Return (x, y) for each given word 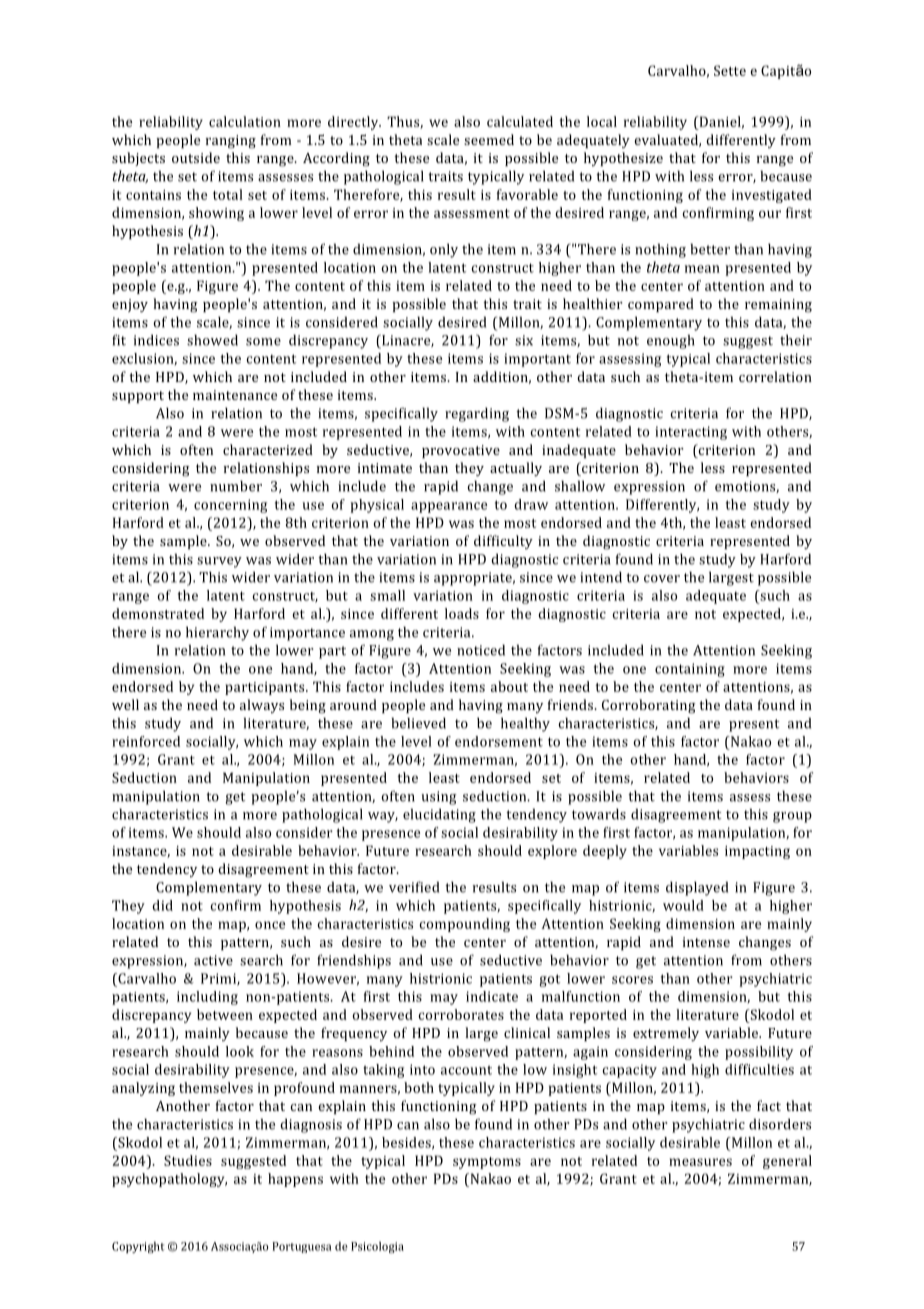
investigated (772, 196)
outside (196, 157)
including (207, 998)
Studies (188, 1160)
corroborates (461, 1014)
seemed (489, 139)
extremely (666, 1034)
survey (219, 562)
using (439, 798)
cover (662, 579)
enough (671, 341)
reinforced (146, 741)
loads (462, 613)
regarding (477, 414)
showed (212, 340)
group (792, 817)
